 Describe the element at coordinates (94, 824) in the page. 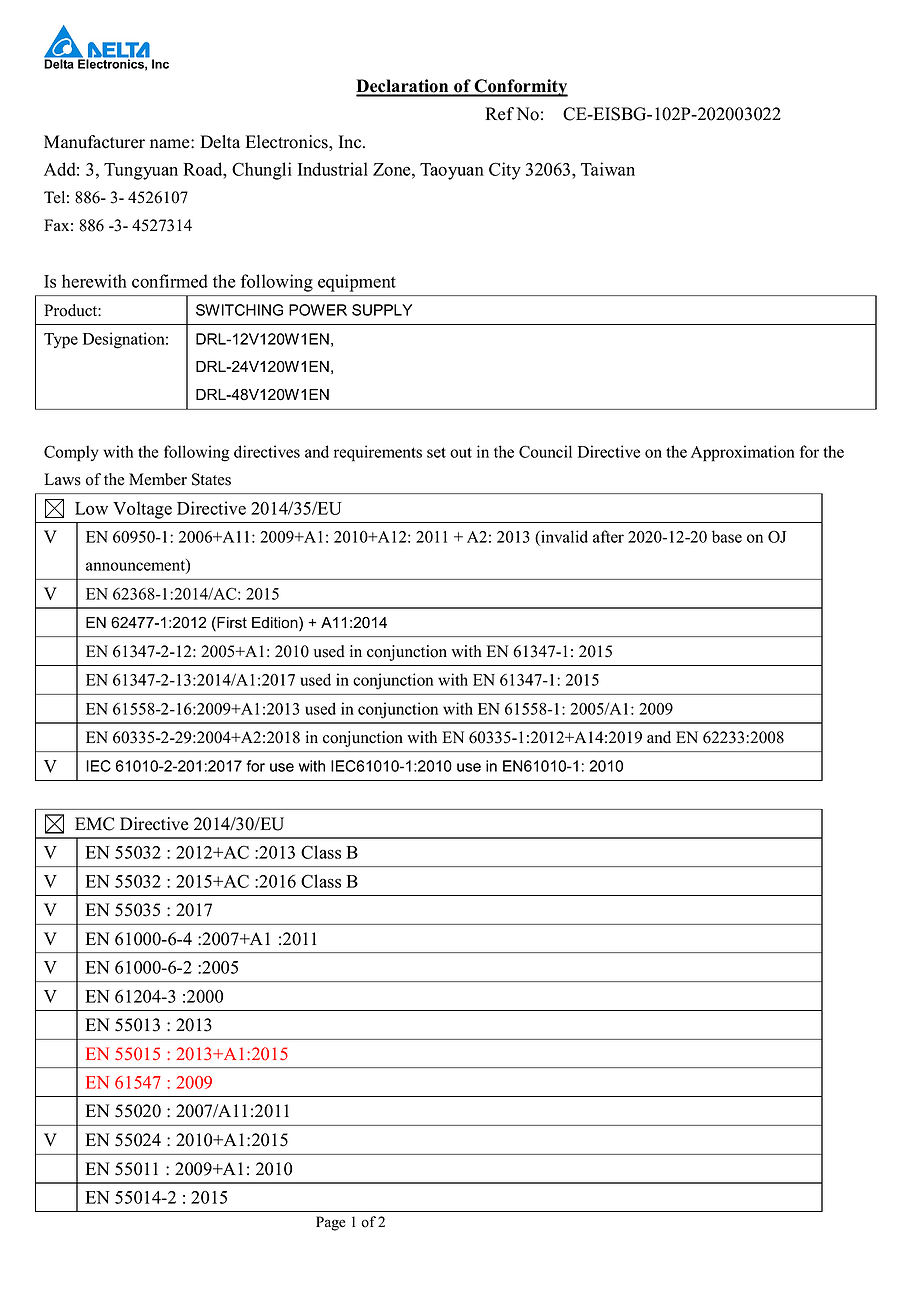

I see `EMC` at that location.
